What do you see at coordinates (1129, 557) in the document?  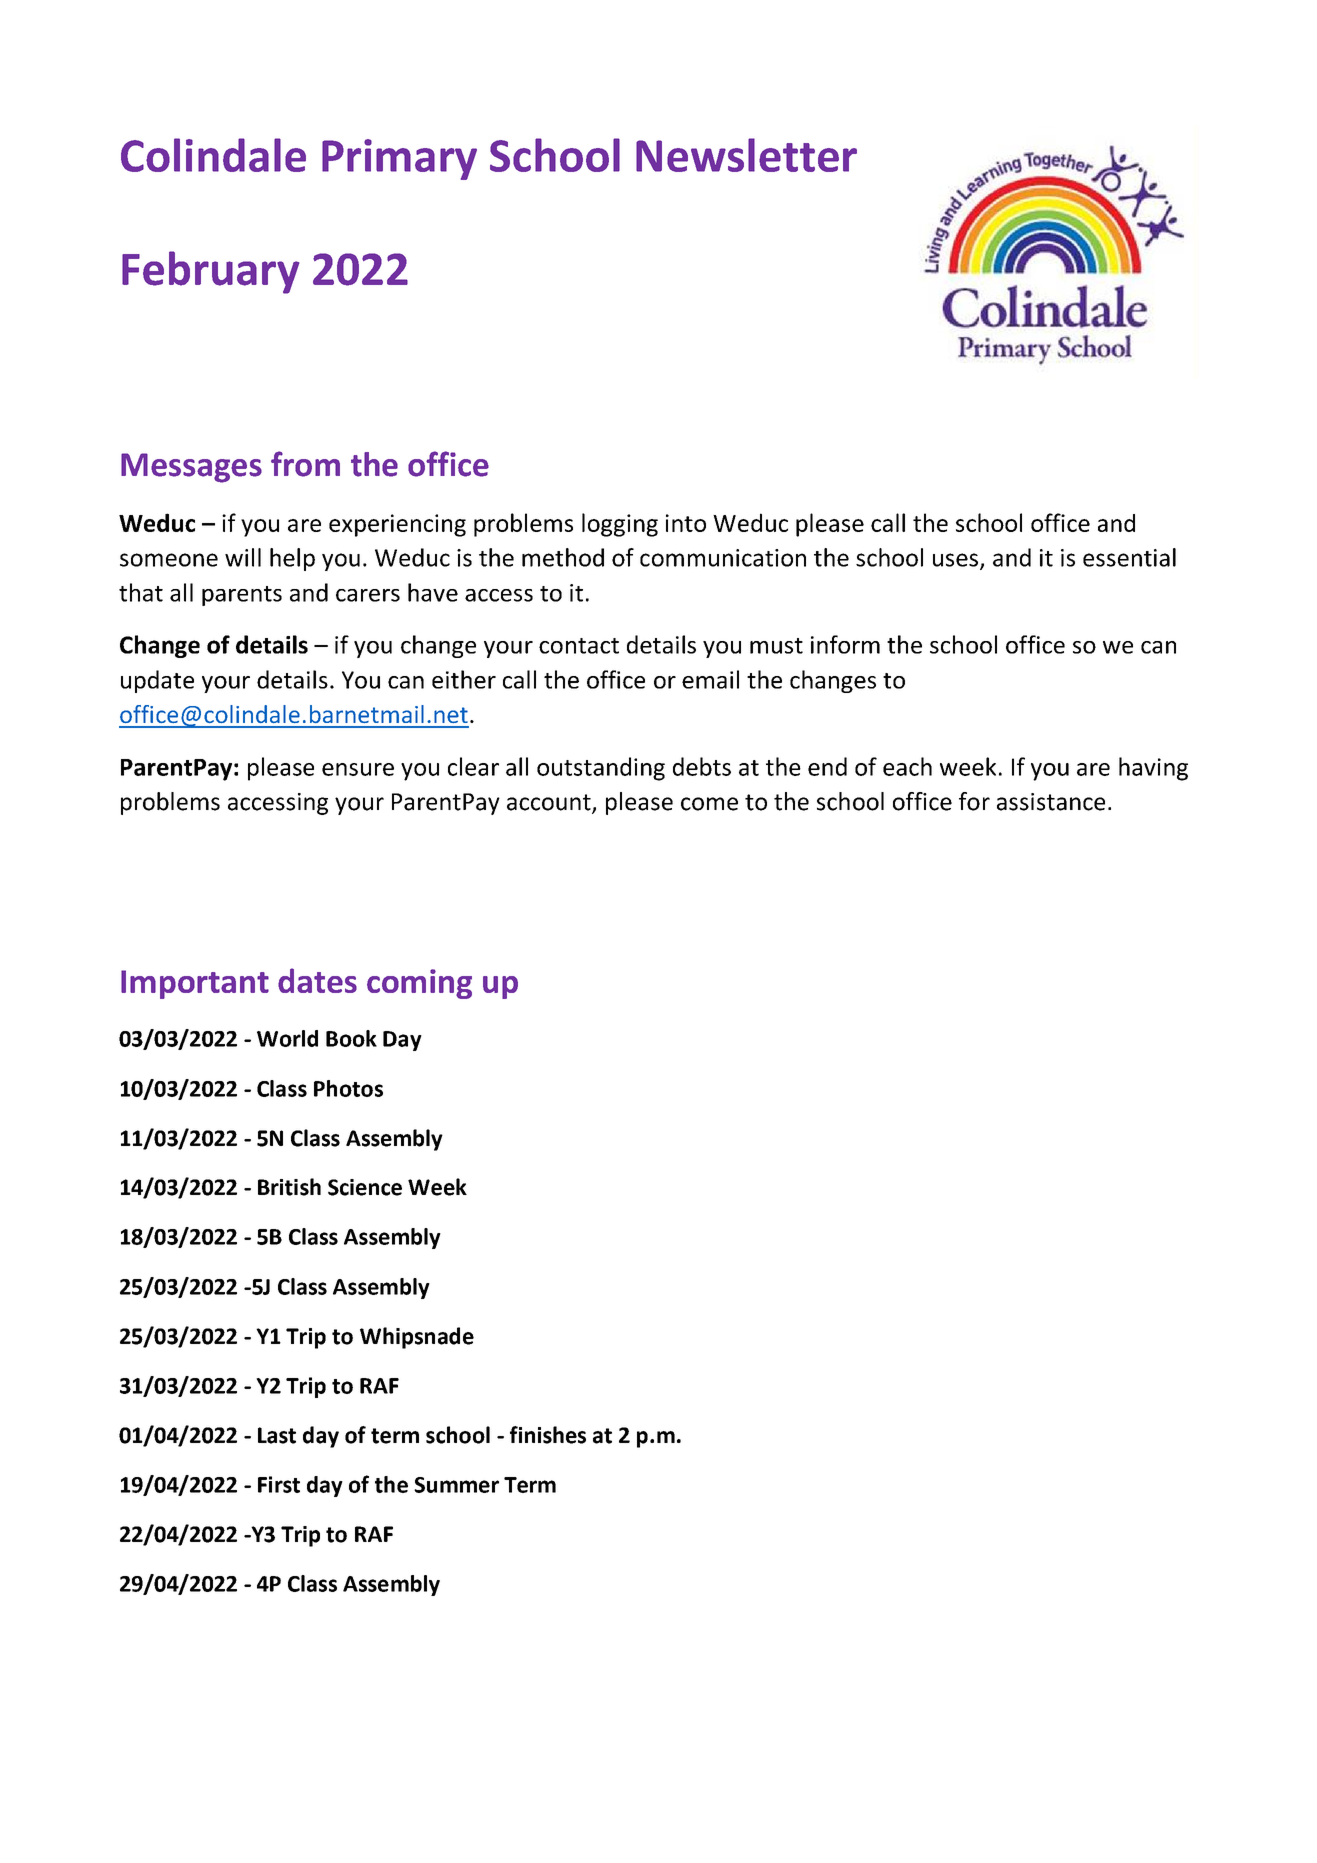 I see `essential` at bounding box center [1129, 557].
